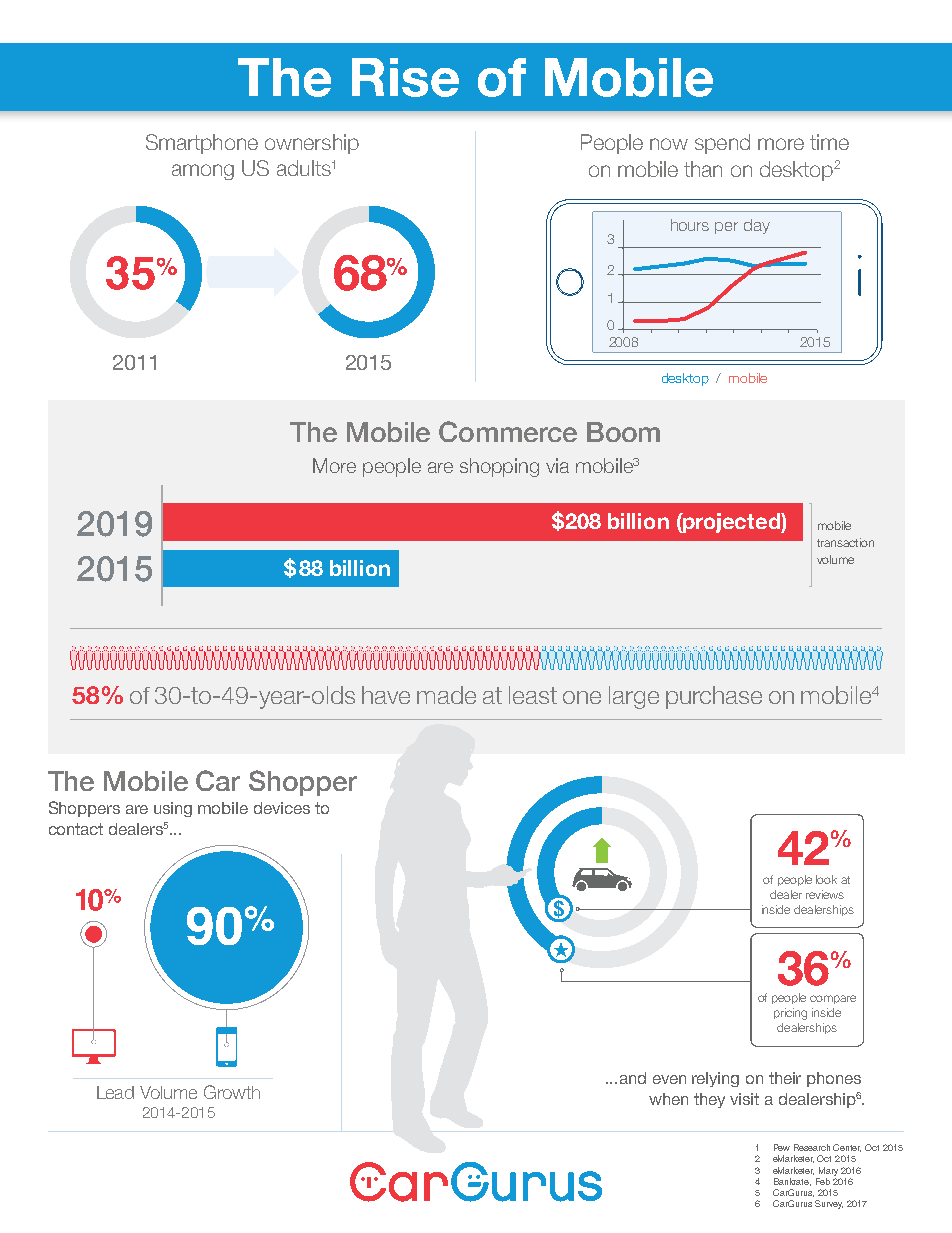 This page has height=1233, width=952. What do you see at coordinates (792, 1182) in the page?
I see `Bankrate` at bounding box center [792, 1182].
